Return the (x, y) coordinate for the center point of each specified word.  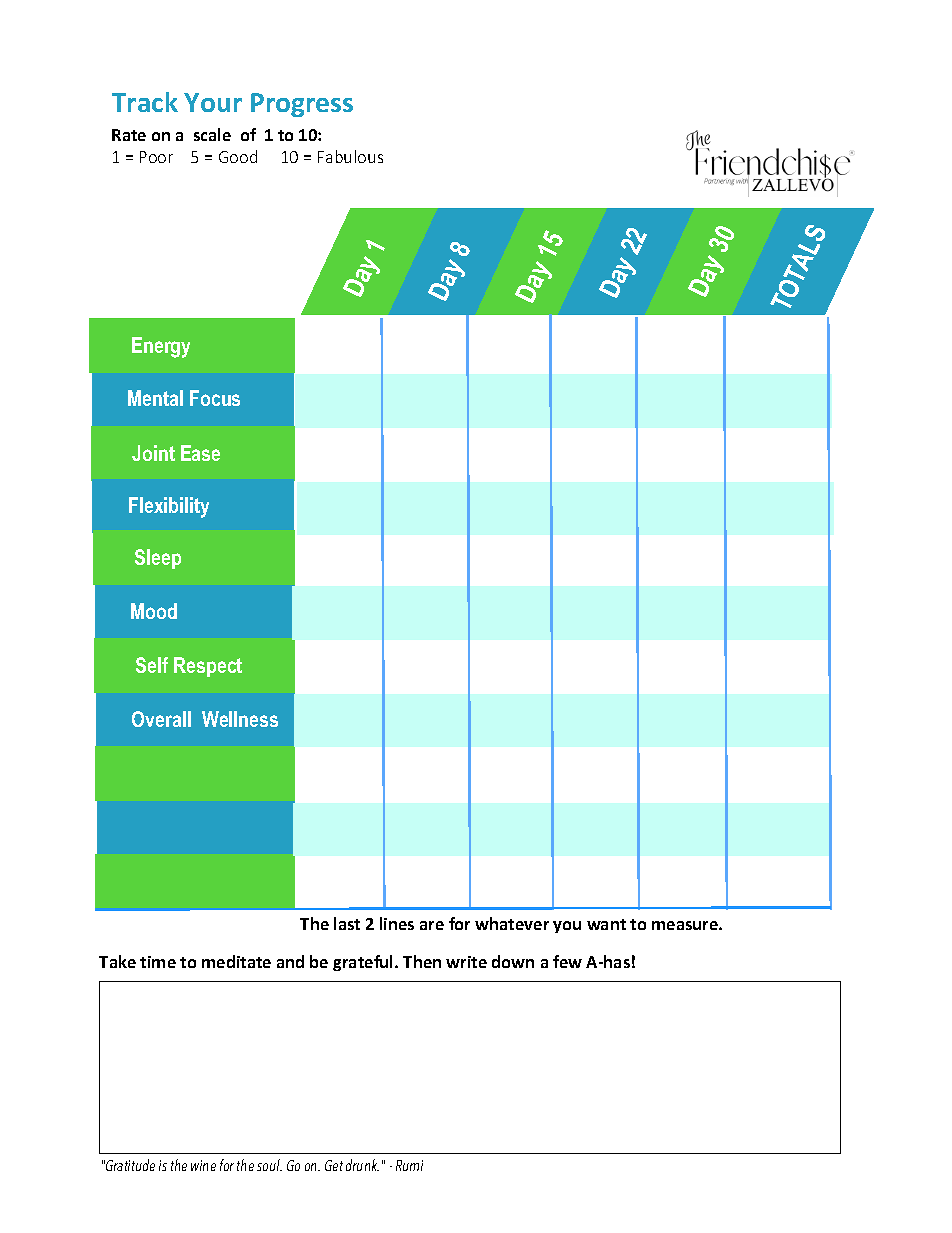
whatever (512, 923)
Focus (215, 398)
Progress (302, 105)
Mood (154, 611)
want (606, 924)
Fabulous (350, 156)
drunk (362, 1165)
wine (203, 1165)
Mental (155, 398)
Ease (200, 453)
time (158, 962)
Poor (156, 157)
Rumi (409, 1165)
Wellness (240, 719)
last (347, 923)
